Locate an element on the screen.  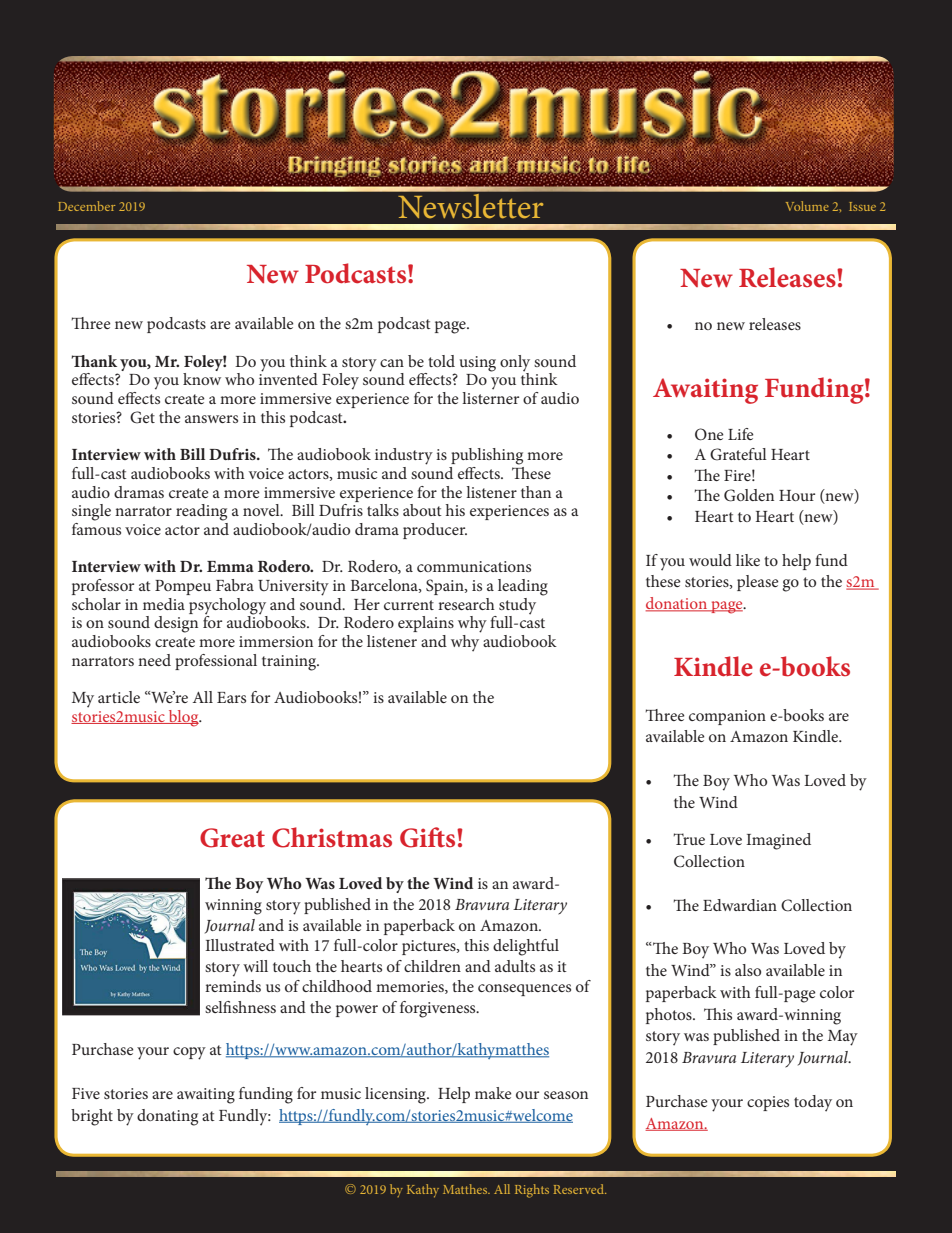
Rights is located at coordinates (532, 1191).
